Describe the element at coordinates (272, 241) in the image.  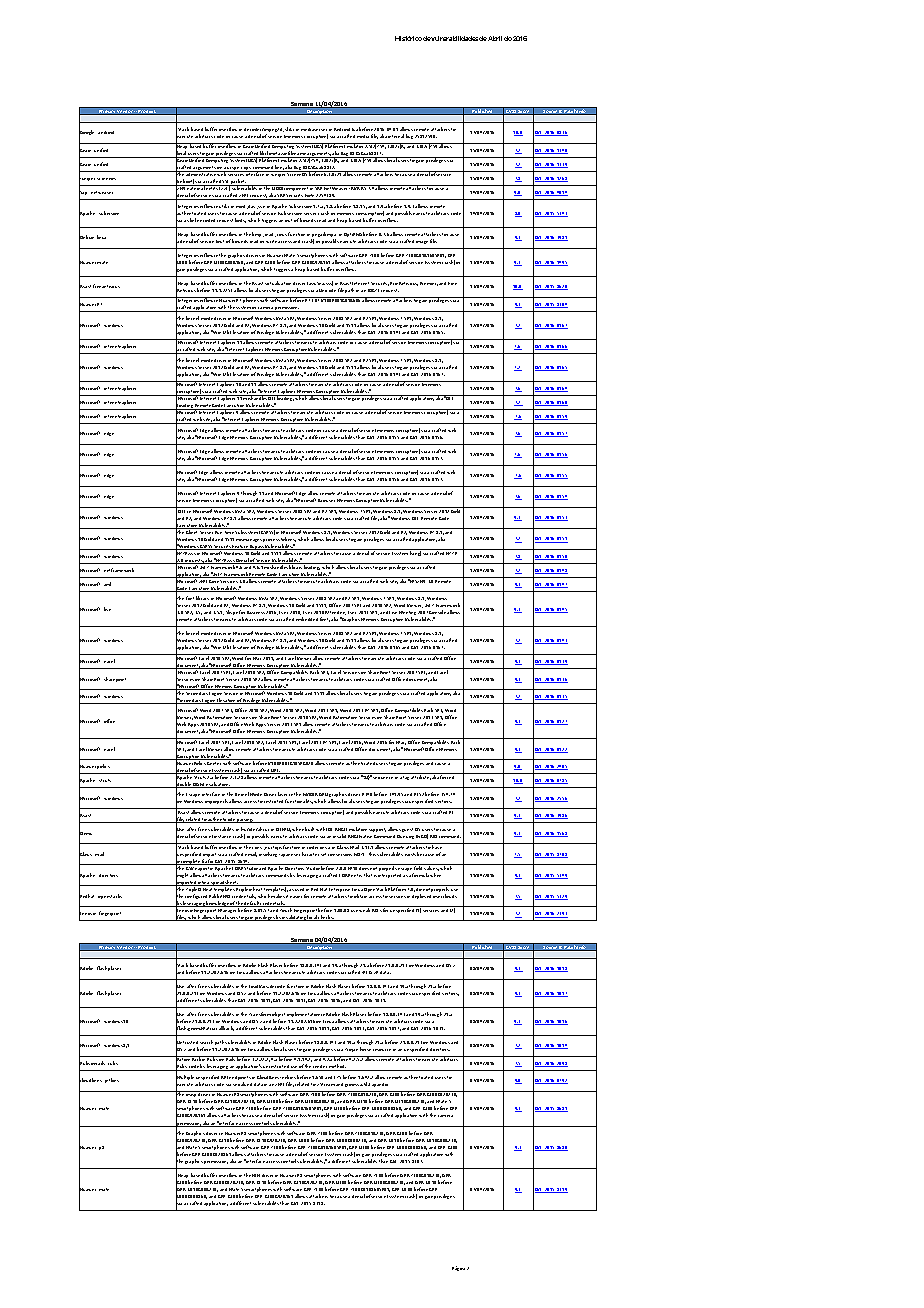
I see `write` at that location.
